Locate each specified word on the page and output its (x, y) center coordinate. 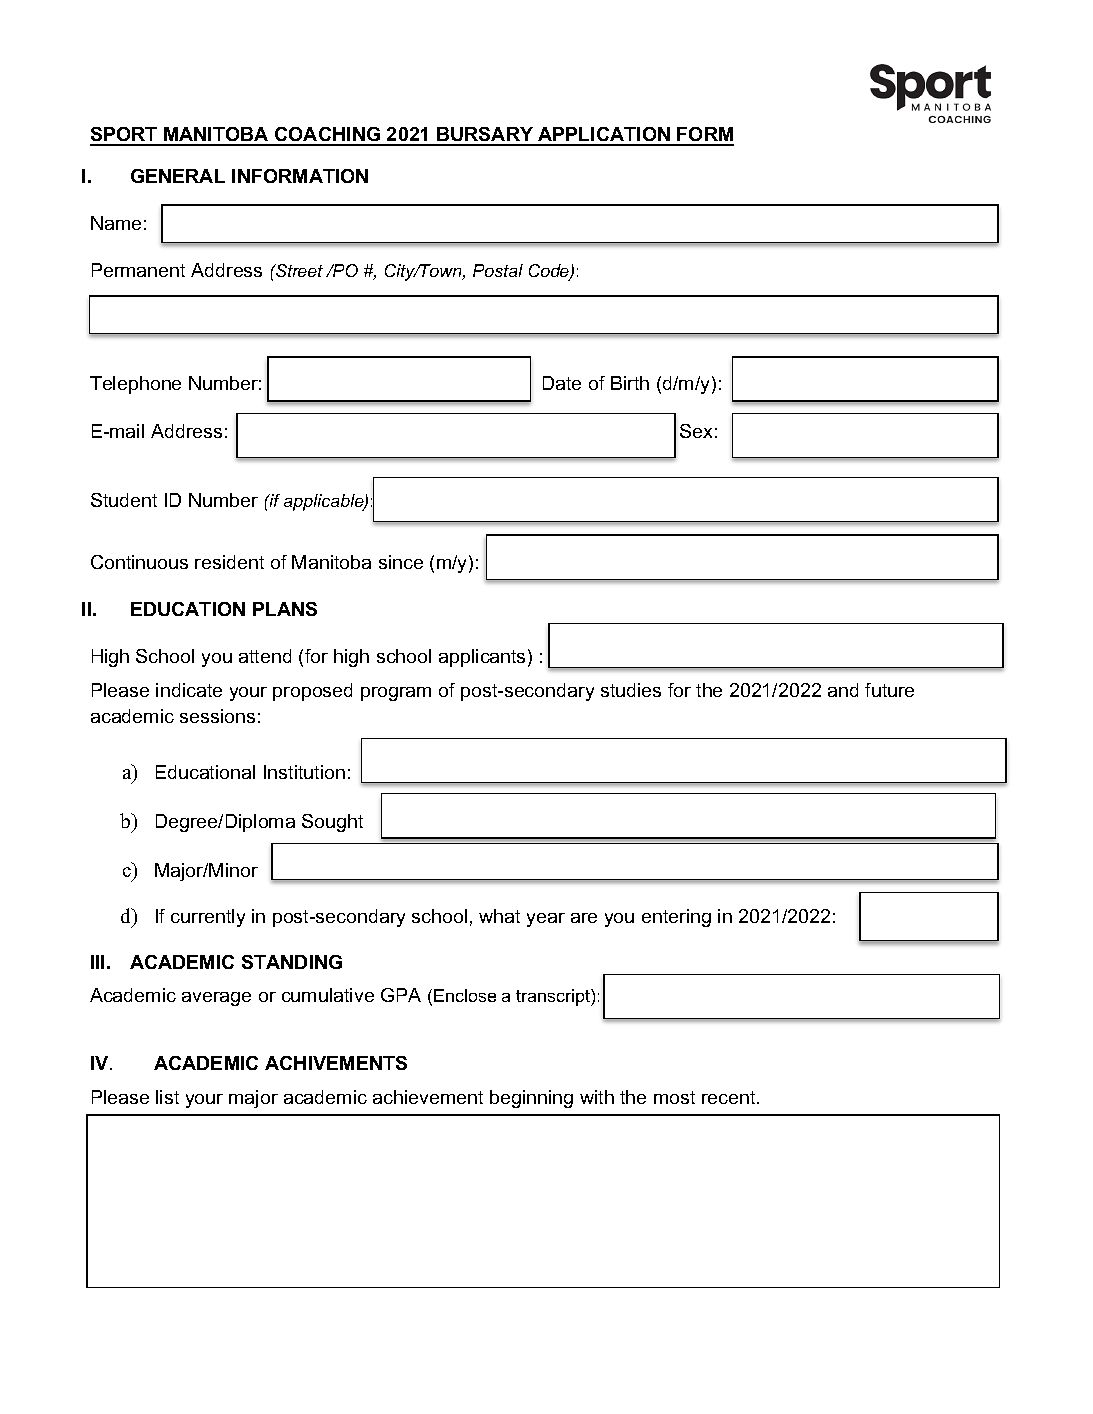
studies (631, 690)
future (889, 690)
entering (676, 918)
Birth (630, 383)
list (167, 1097)
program (396, 694)
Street (298, 270)
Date (562, 383)
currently (208, 918)
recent (730, 1097)
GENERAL (178, 176)
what (499, 916)
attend (265, 656)
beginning (531, 1099)
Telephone (135, 385)
